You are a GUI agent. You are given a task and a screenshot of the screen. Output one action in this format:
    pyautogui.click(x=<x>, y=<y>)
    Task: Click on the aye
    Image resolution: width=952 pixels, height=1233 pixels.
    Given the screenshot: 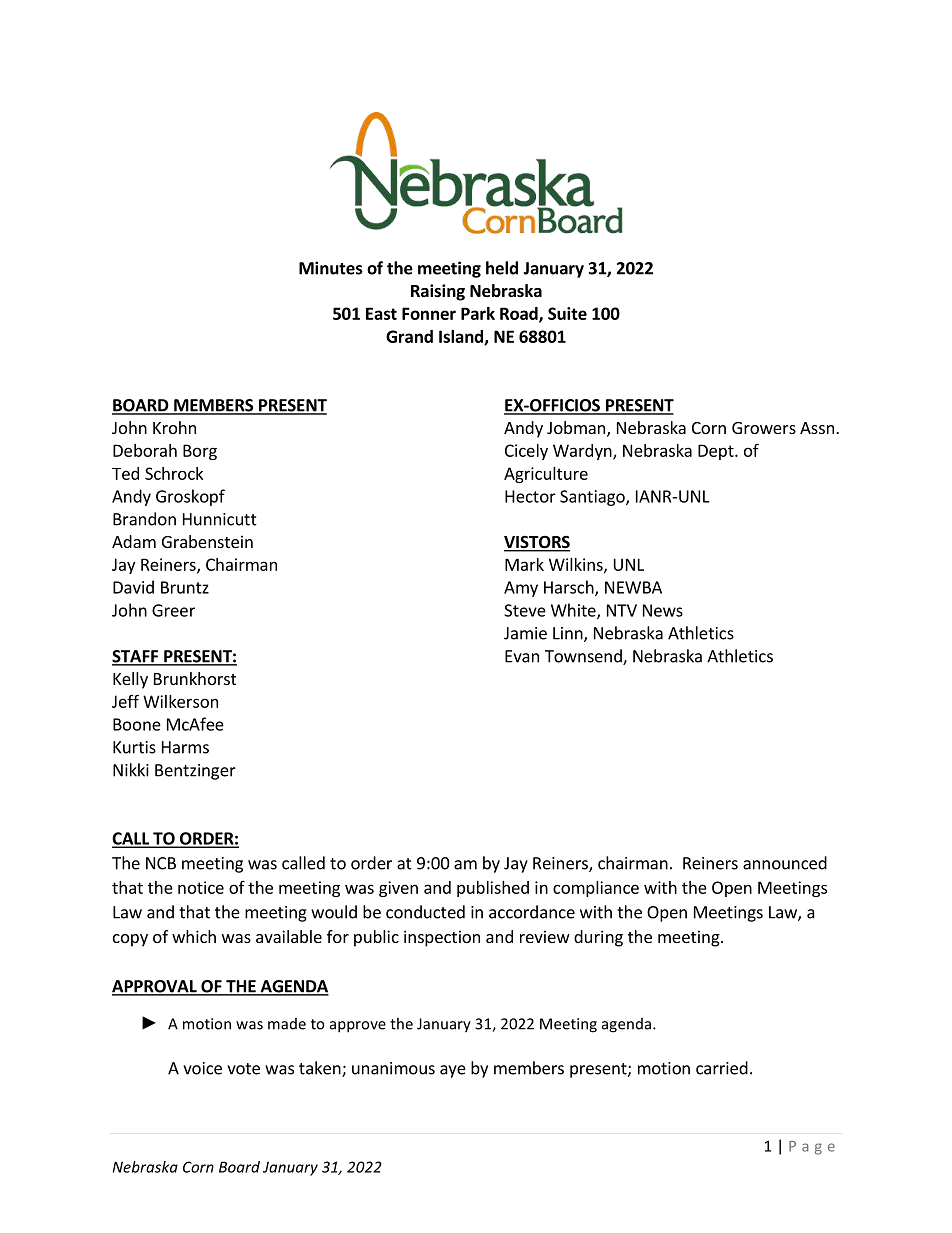 What is the action you would take?
    pyautogui.click(x=453, y=1071)
